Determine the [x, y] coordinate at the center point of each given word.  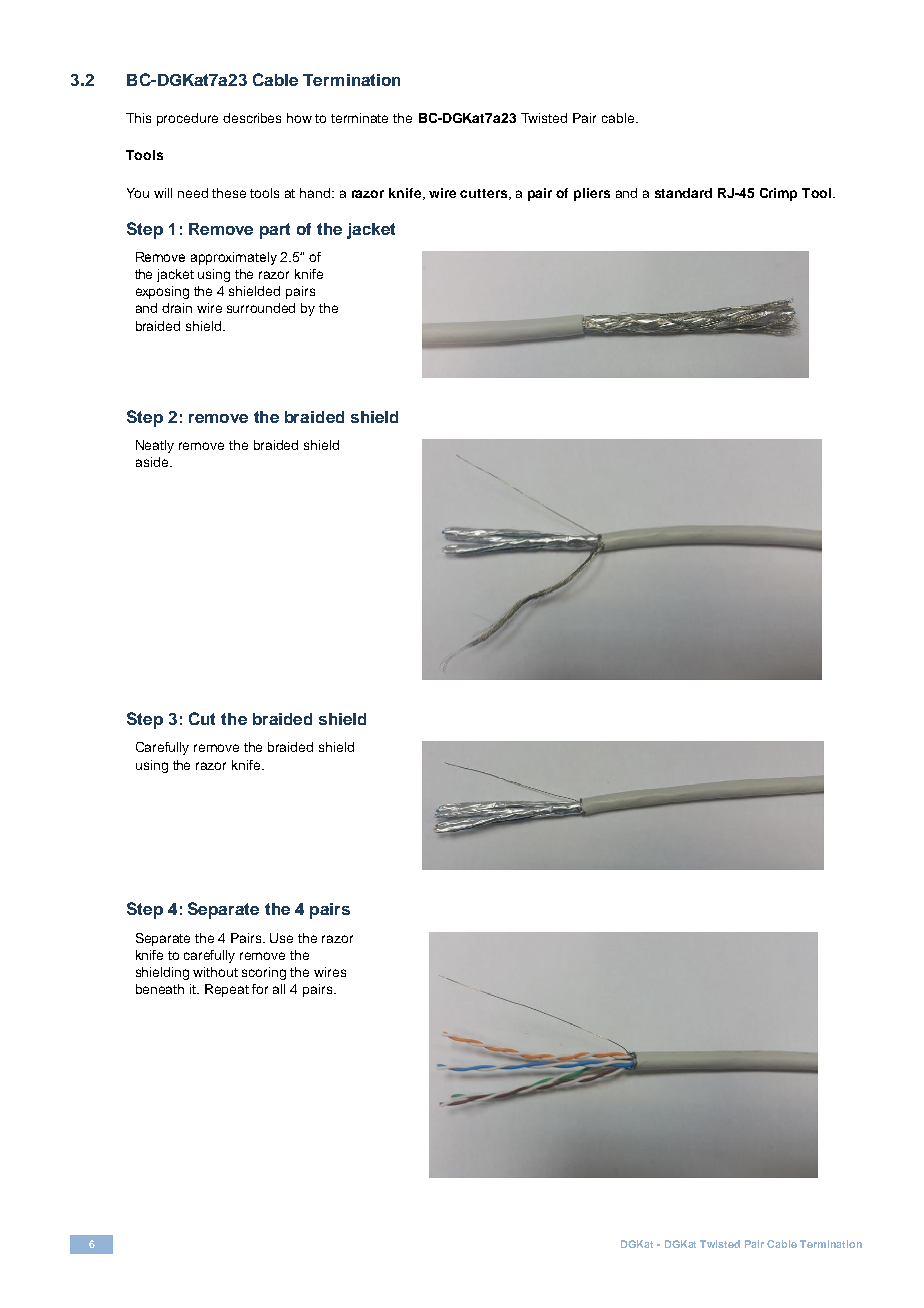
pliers [592, 194]
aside [153, 462]
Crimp [778, 194]
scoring [264, 973]
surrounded [261, 308]
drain [177, 308]
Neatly [155, 446]
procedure [187, 119]
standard [683, 193]
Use [281, 938]
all [279, 989]
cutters [483, 193]
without [215, 972]
